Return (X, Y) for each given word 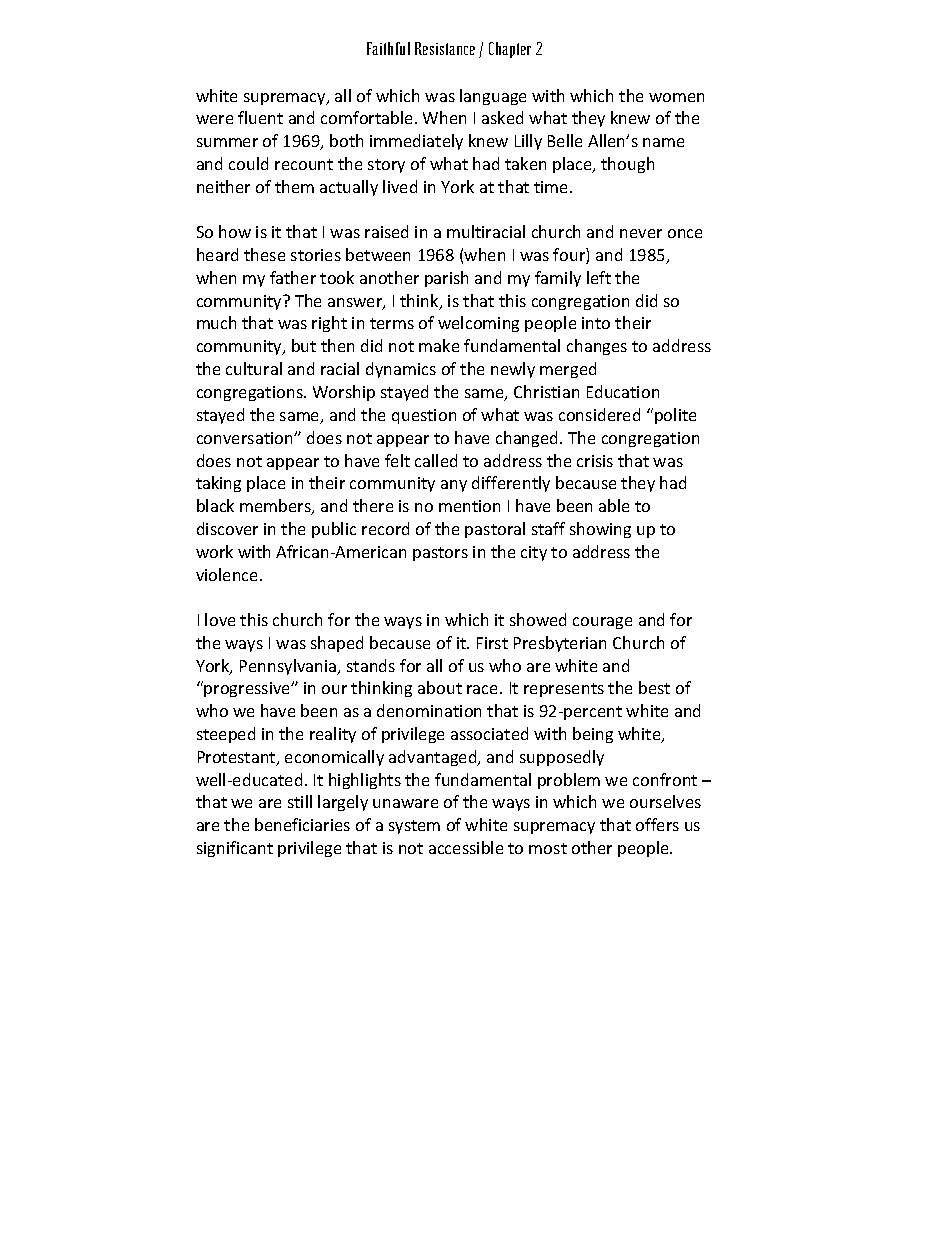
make (439, 345)
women (676, 97)
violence (228, 574)
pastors (440, 554)
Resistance (445, 48)
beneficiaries (302, 824)
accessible (466, 847)
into (596, 323)
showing (600, 530)
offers (657, 824)
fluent (260, 117)
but (304, 345)
